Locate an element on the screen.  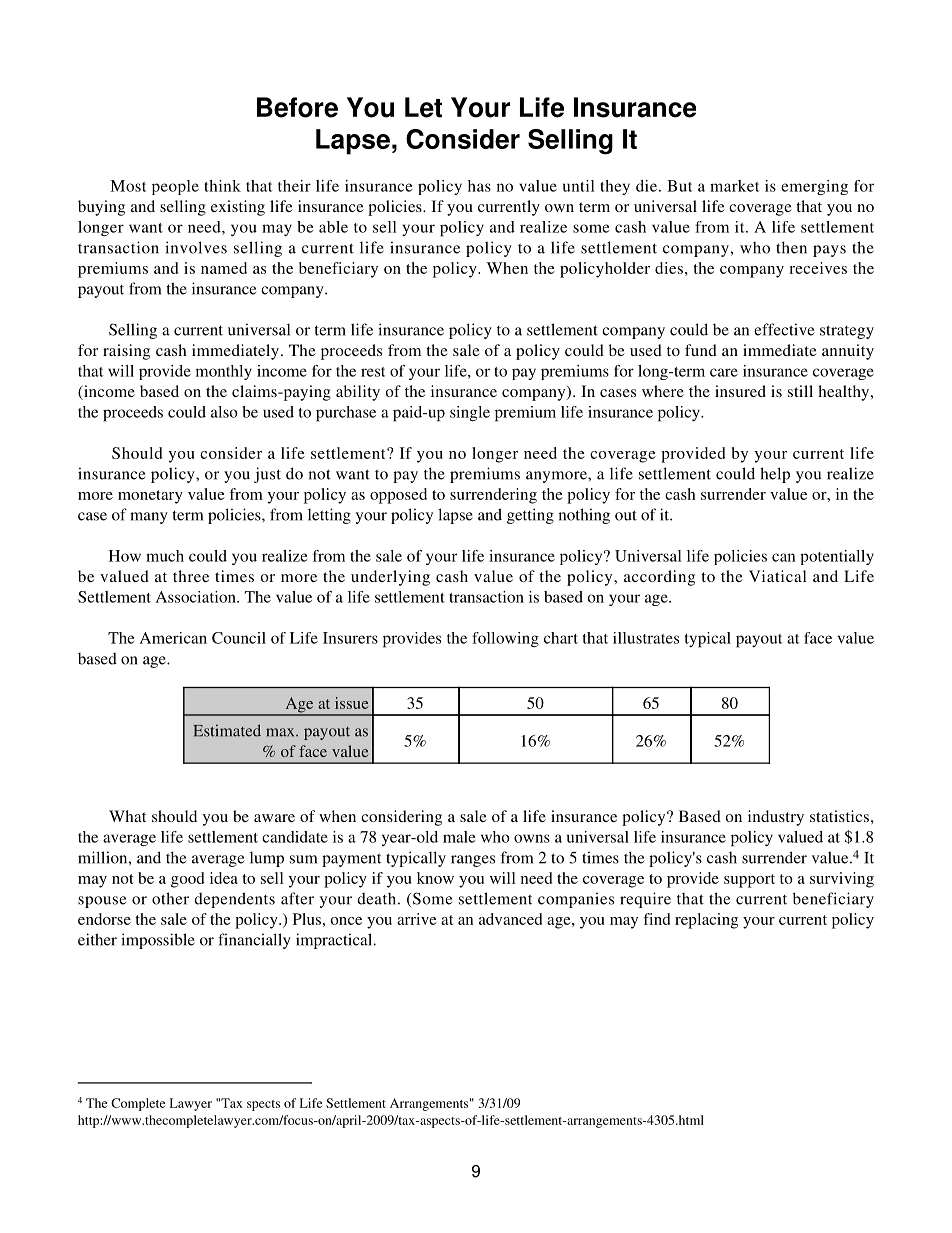
people is located at coordinates (175, 187).
